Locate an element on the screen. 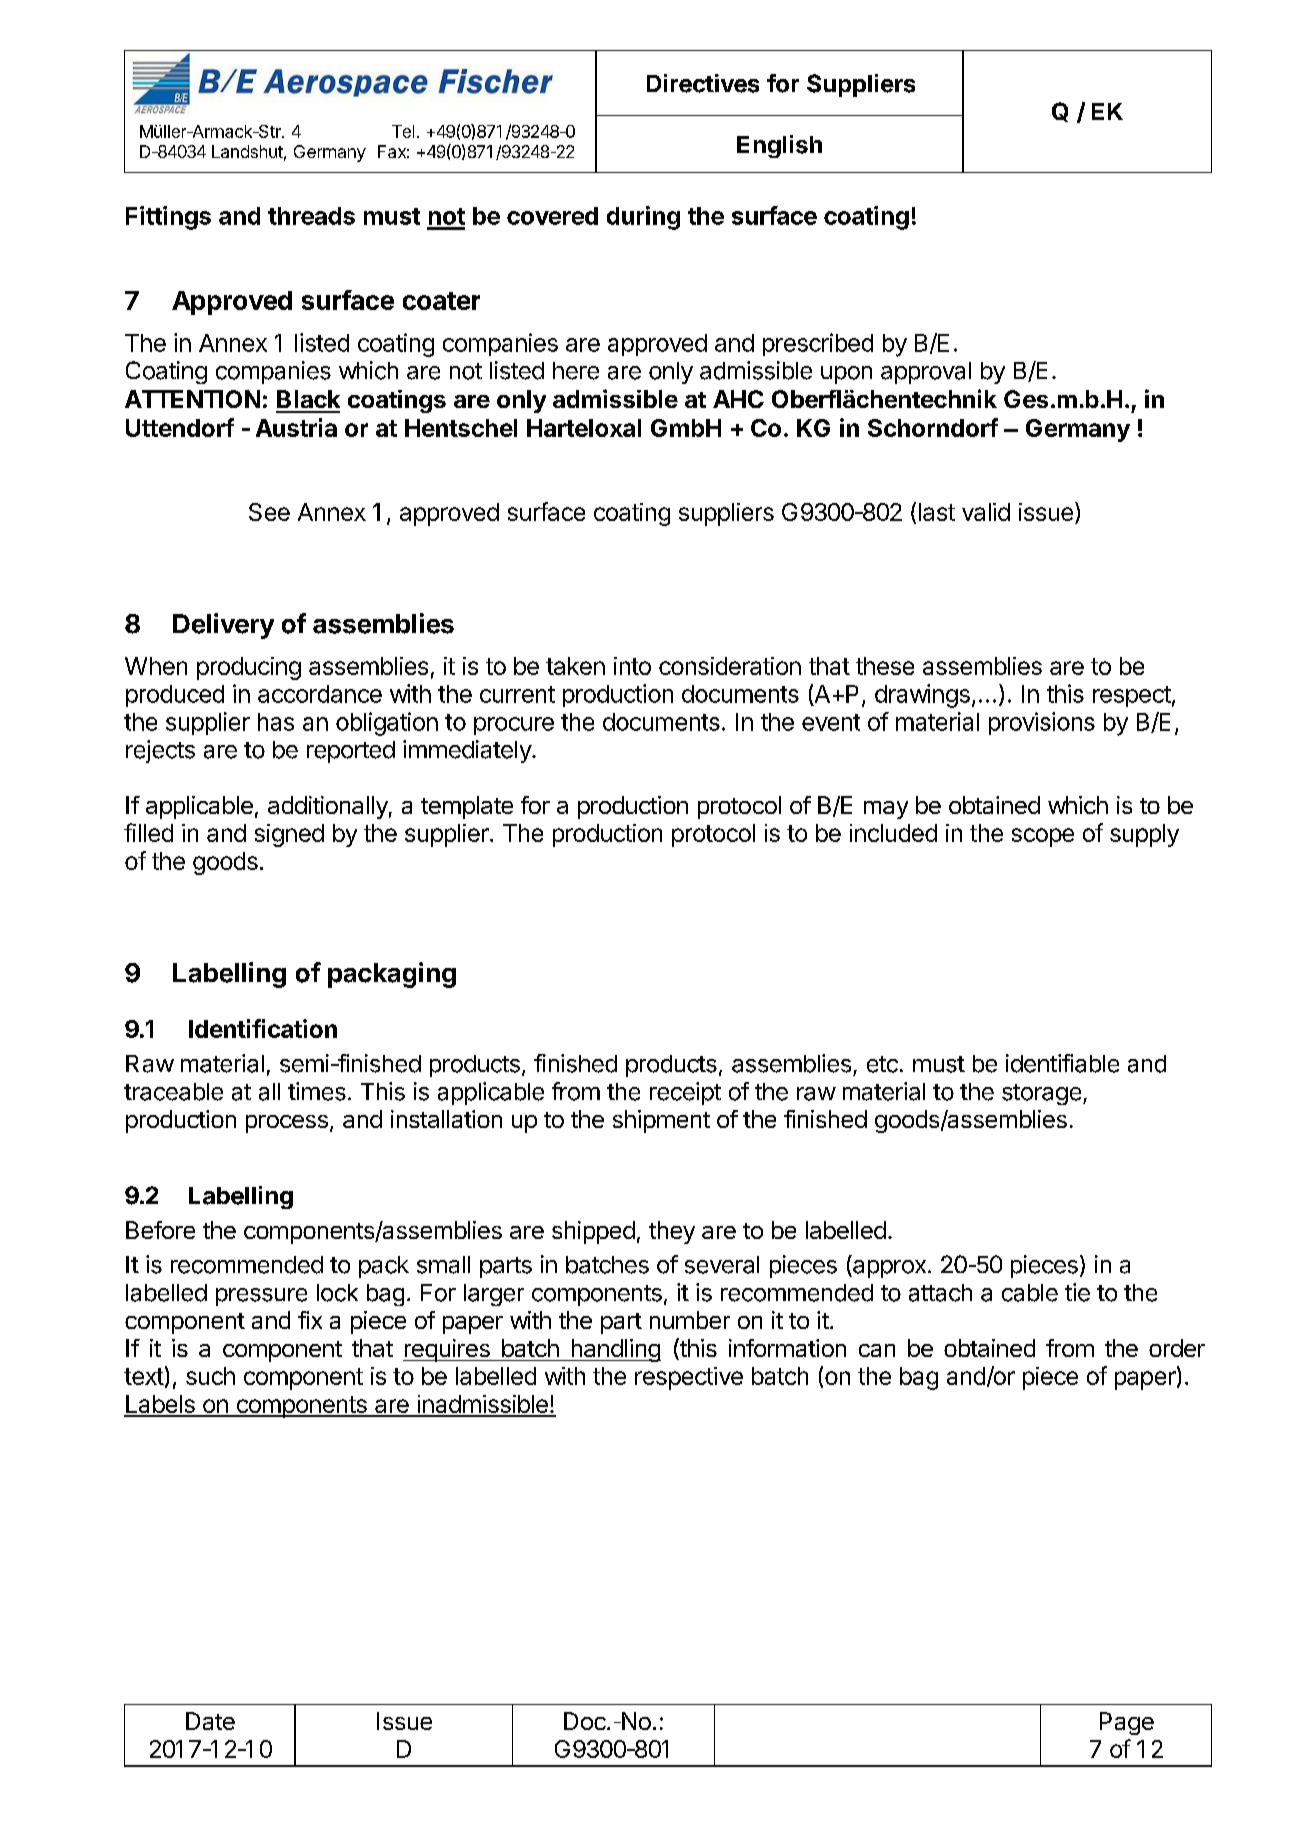 The image size is (1304, 1844). English is located at coordinates (779, 146).
